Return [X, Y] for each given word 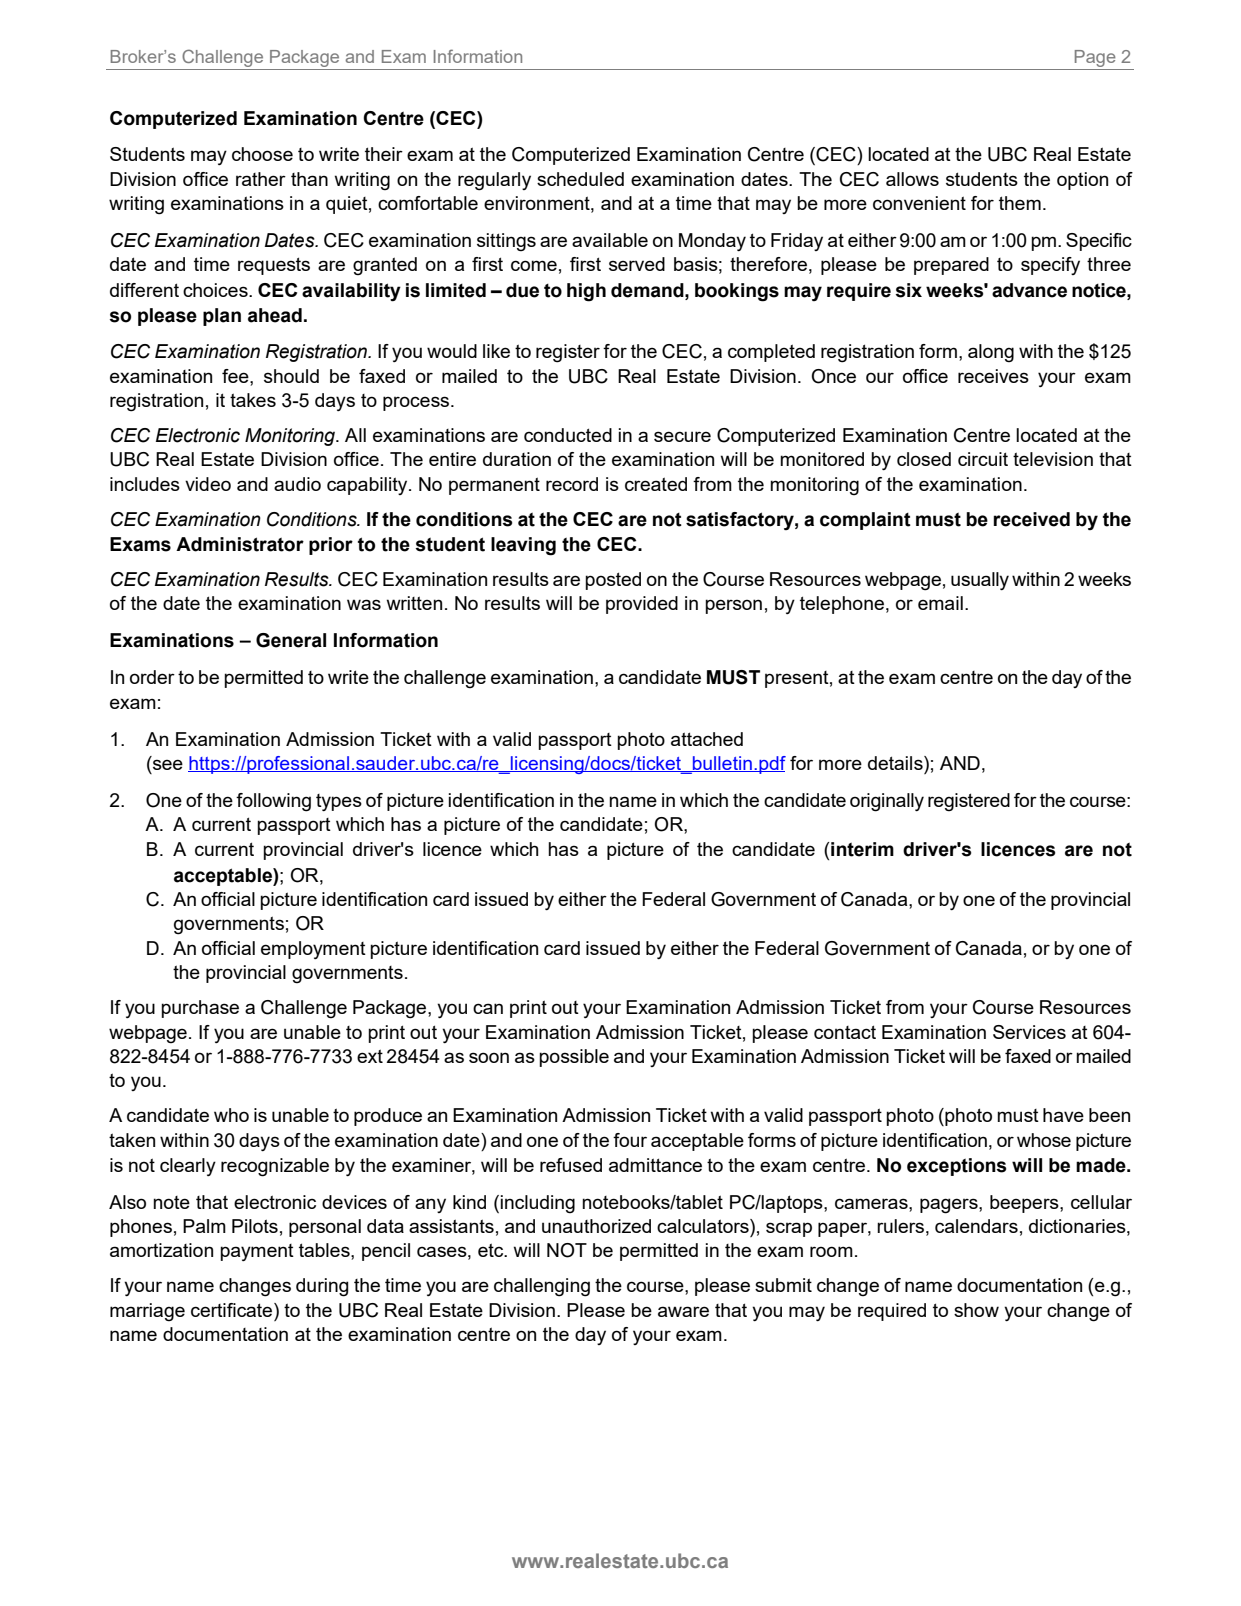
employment [313, 950]
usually [980, 581]
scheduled [580, 179]
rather [261, 179]
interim [862, 849]
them [1020, 203]
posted [613, 581]
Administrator [240, 544]
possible [574, 1058]
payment [257, 1252]
